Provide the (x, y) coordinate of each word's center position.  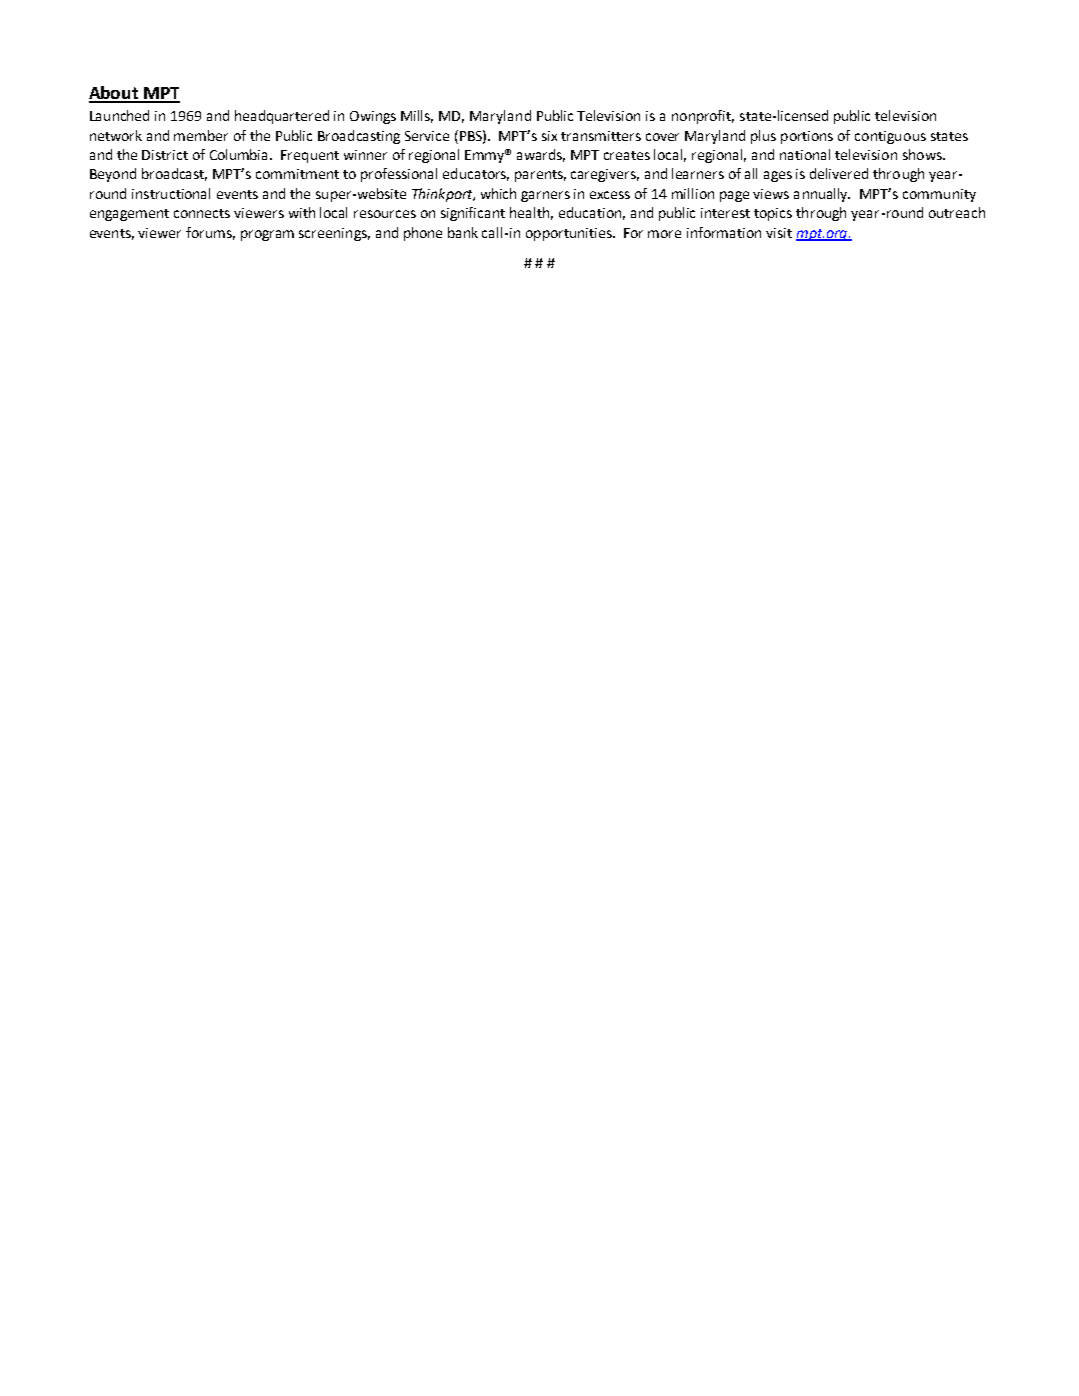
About (115, 94)
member (201, 135)
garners (545, 196)
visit (779, 233)
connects (202, 213)
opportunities (570, 234)
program (267, 235)
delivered (839, 173)
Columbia (240, 154)
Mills (417, 116)
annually (822, 195)
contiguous (890, 137)
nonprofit (703, 117)
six (549, 136)
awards (541, 155)
